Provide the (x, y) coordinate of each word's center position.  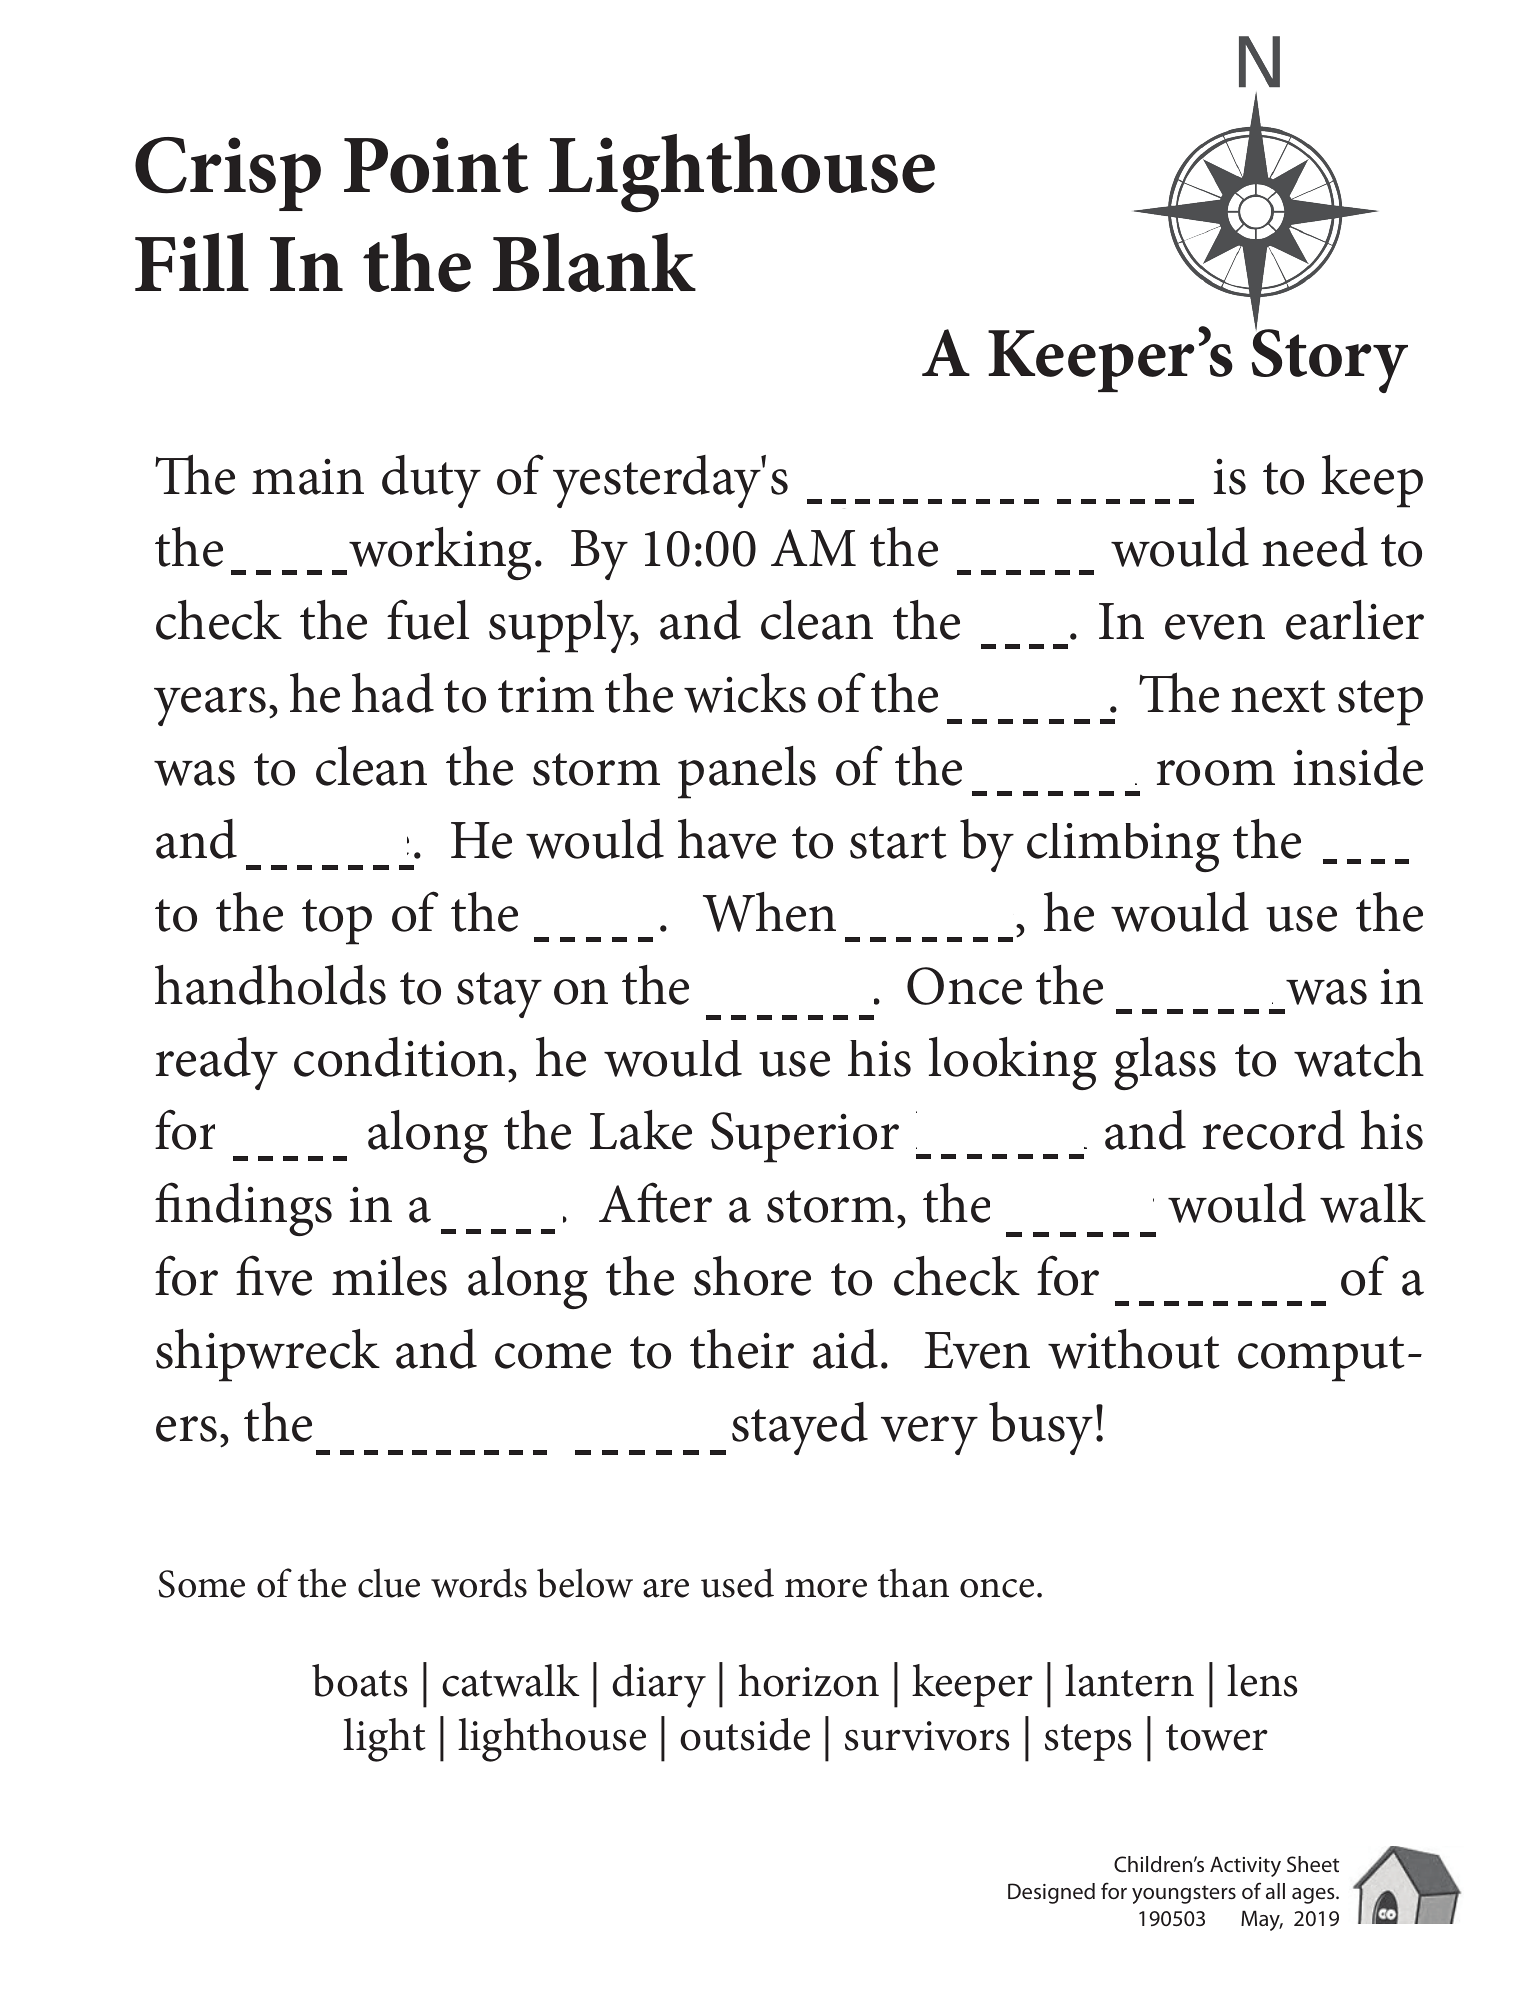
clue (389, 1583)
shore (752, 1276)
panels (747, 772)
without (1134, 1349)
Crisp (228, 174)
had (393, 693)
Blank (594, 262)
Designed (1051, 1893)
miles (389, 1276)
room (1216, 773)
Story (1330, 360)
